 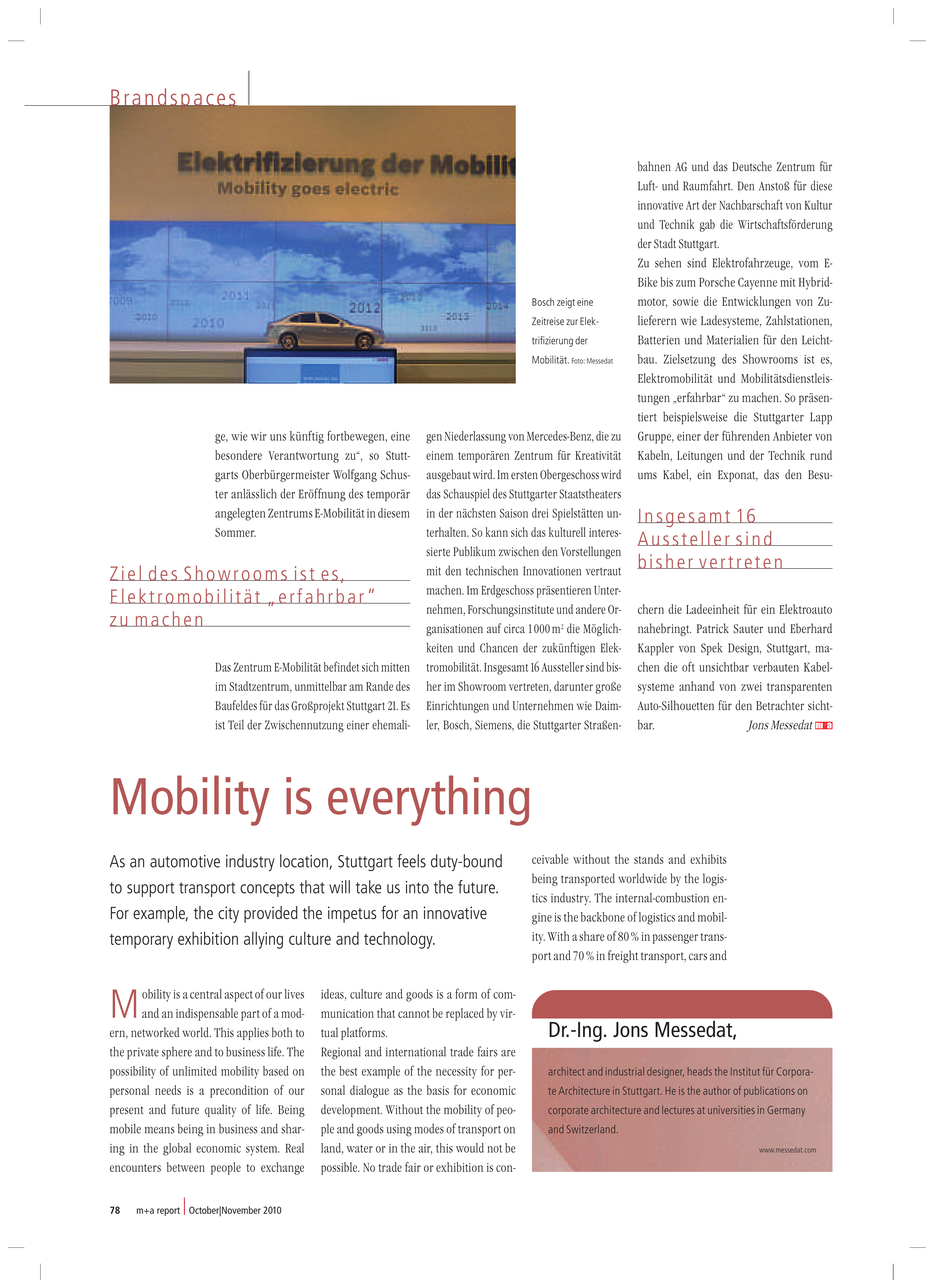 I want to click on Rande, so click(x=379, y=686).
